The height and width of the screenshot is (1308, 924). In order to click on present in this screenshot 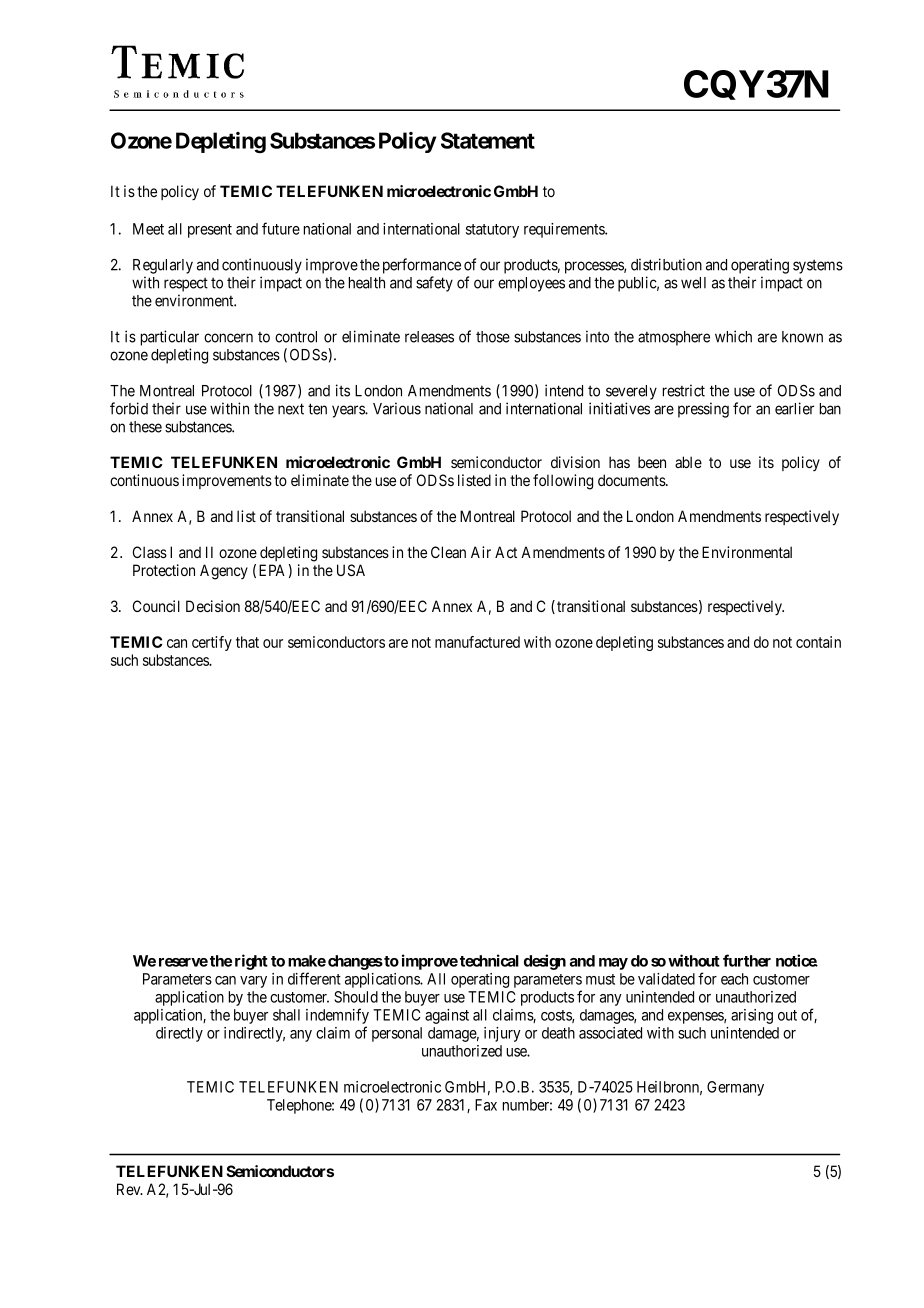, I will do `click(210, 231)`.
